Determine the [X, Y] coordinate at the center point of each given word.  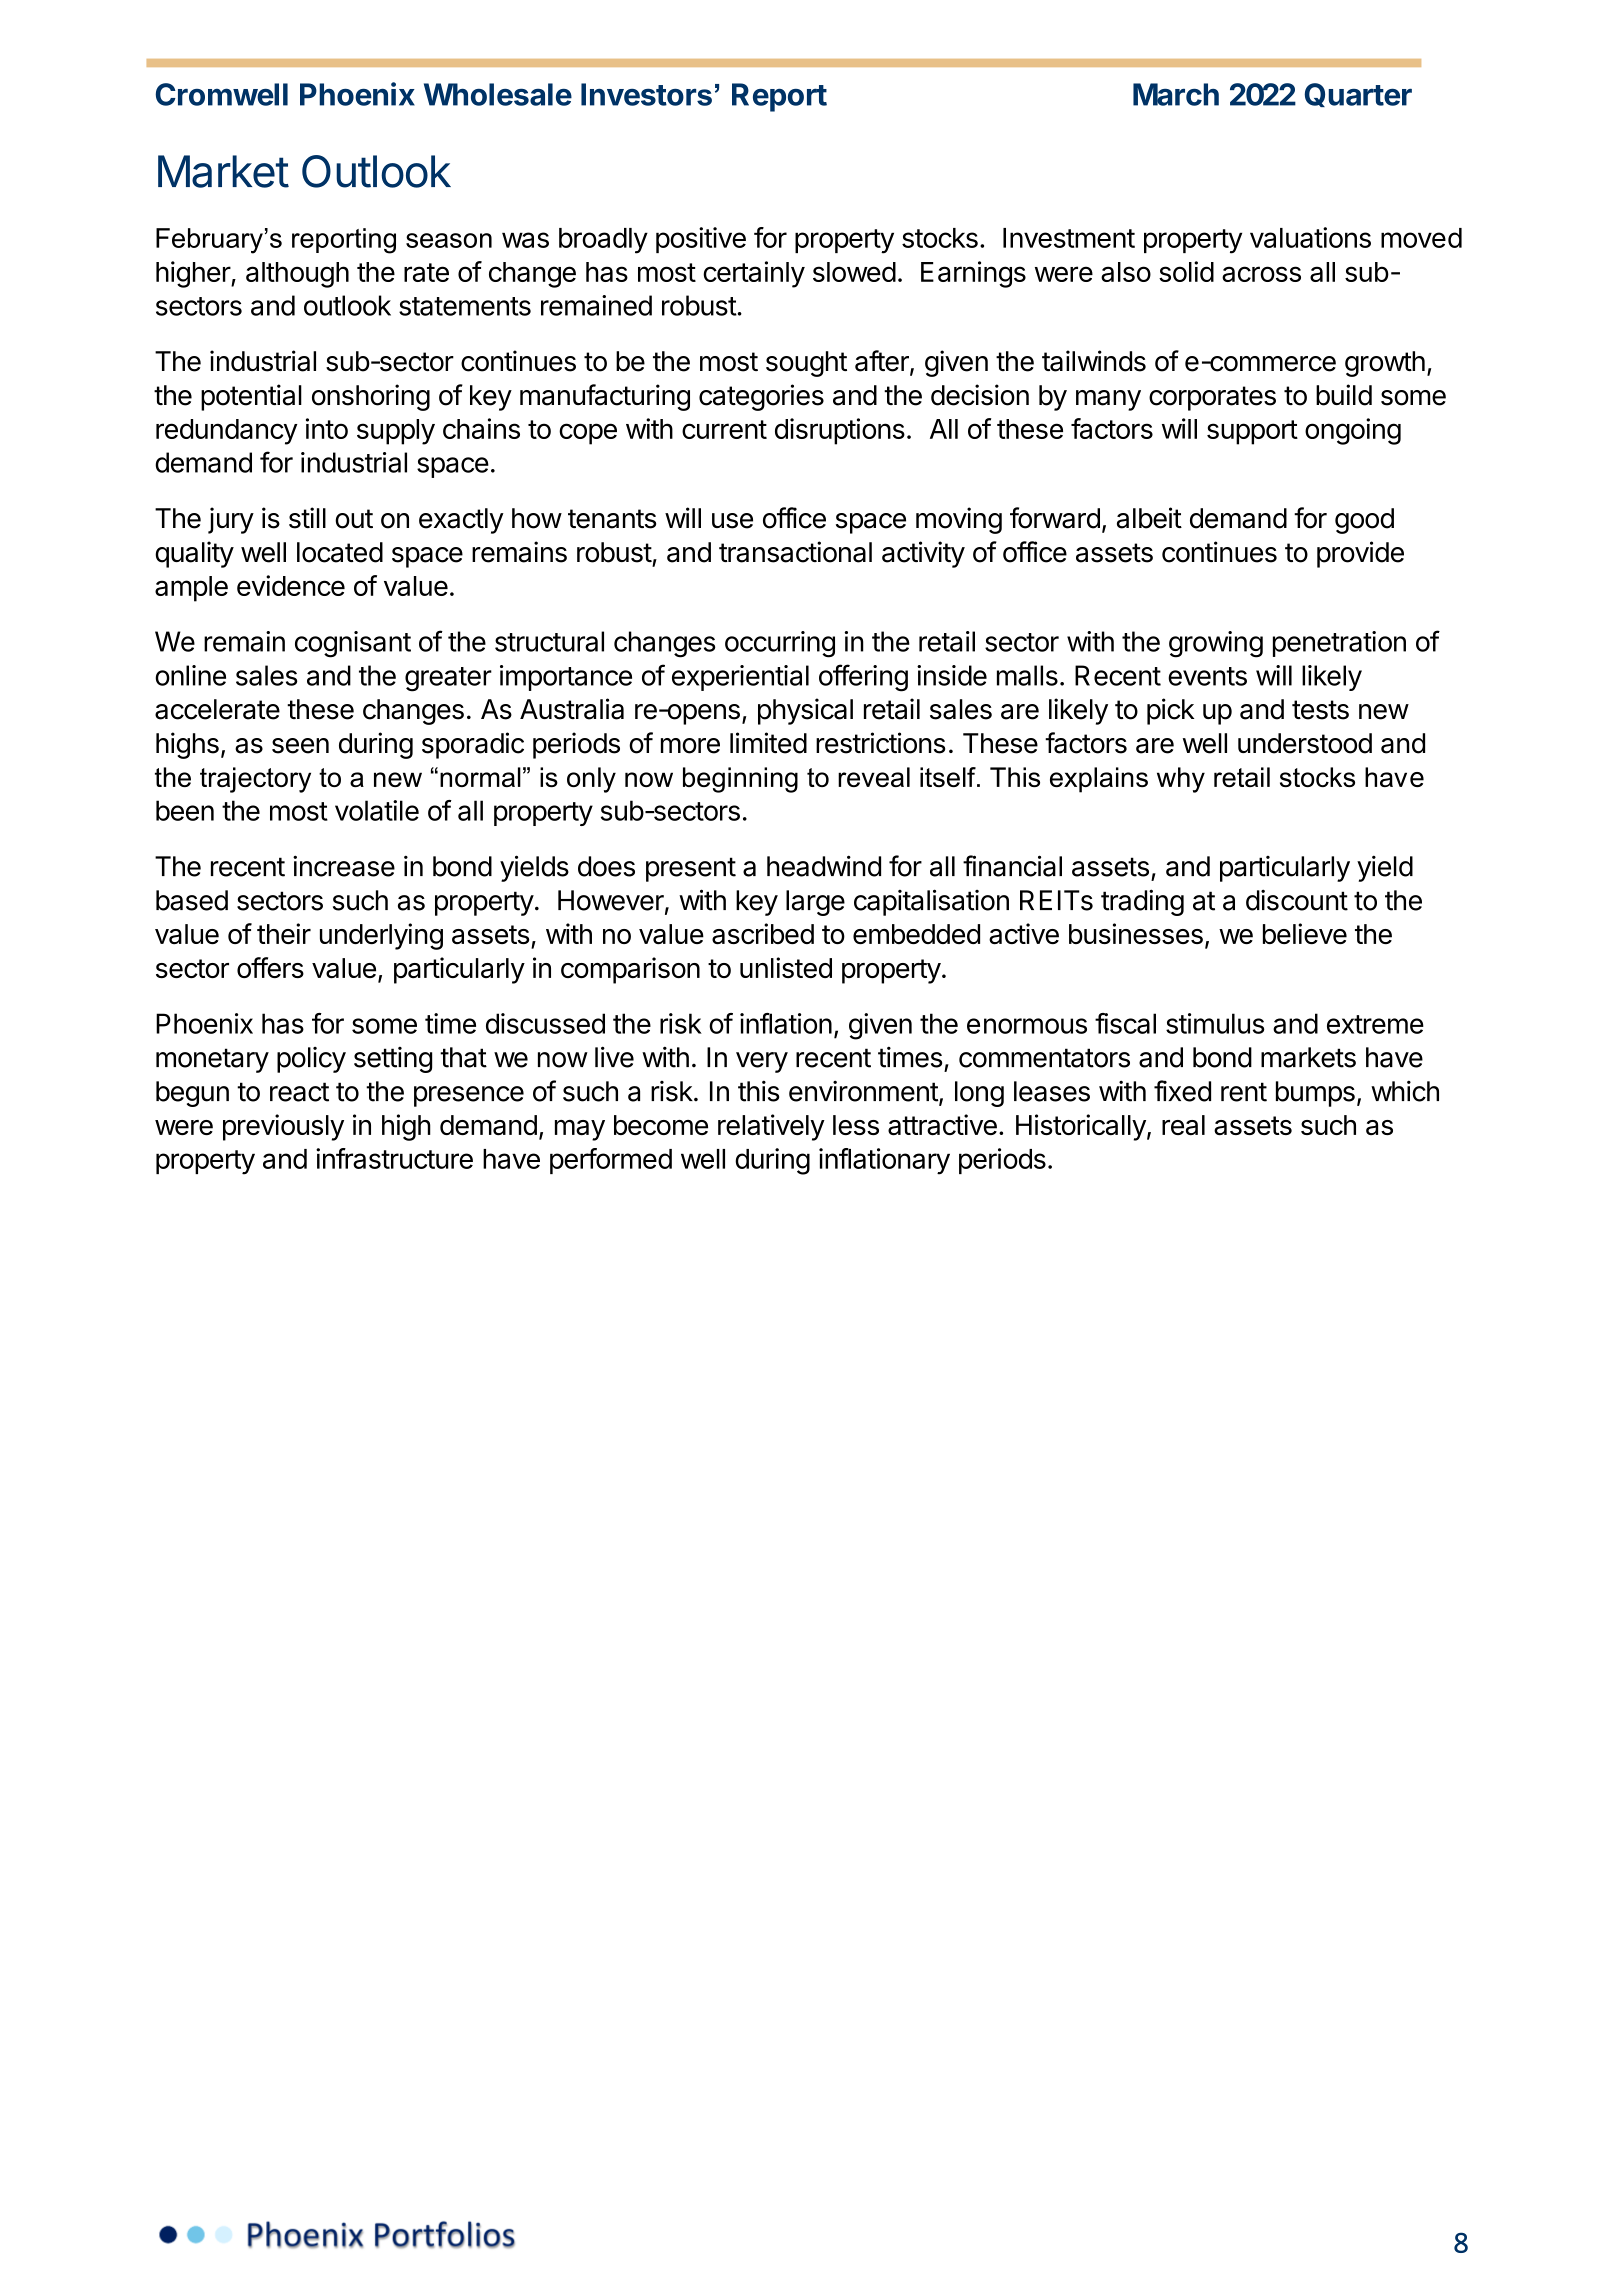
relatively [771, 1127]
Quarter [1358, 95]
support [1252, 432]
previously [283, 1127]
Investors [646, 94]
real [1183, 1125]
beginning [740, 780]
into [327, 428]
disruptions [840, 431]
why [1181, 780]
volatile [377, 810]
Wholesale [498, 94]
